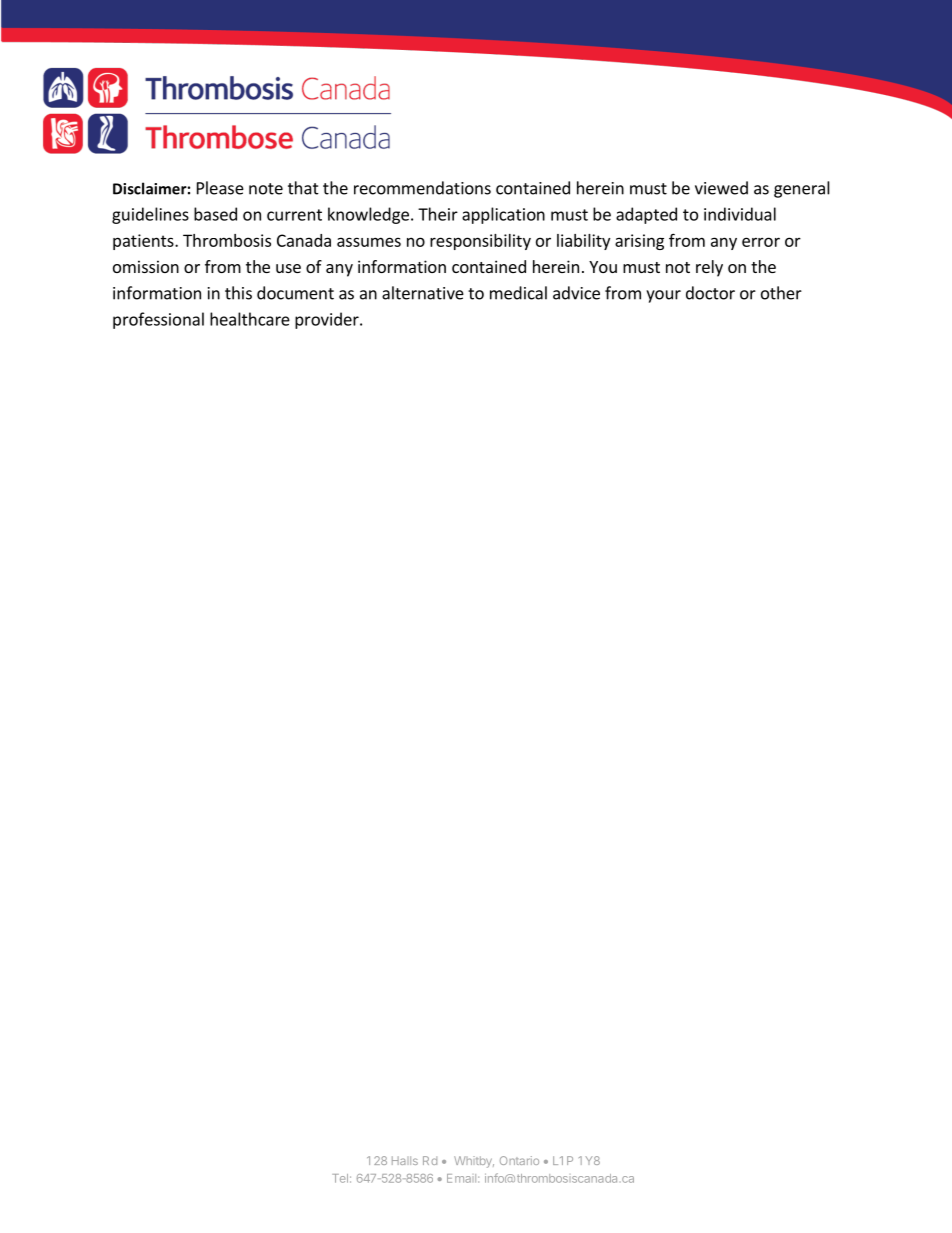  Describe the element at coordinates (503, 215) in the document. I see `application` at that location.
